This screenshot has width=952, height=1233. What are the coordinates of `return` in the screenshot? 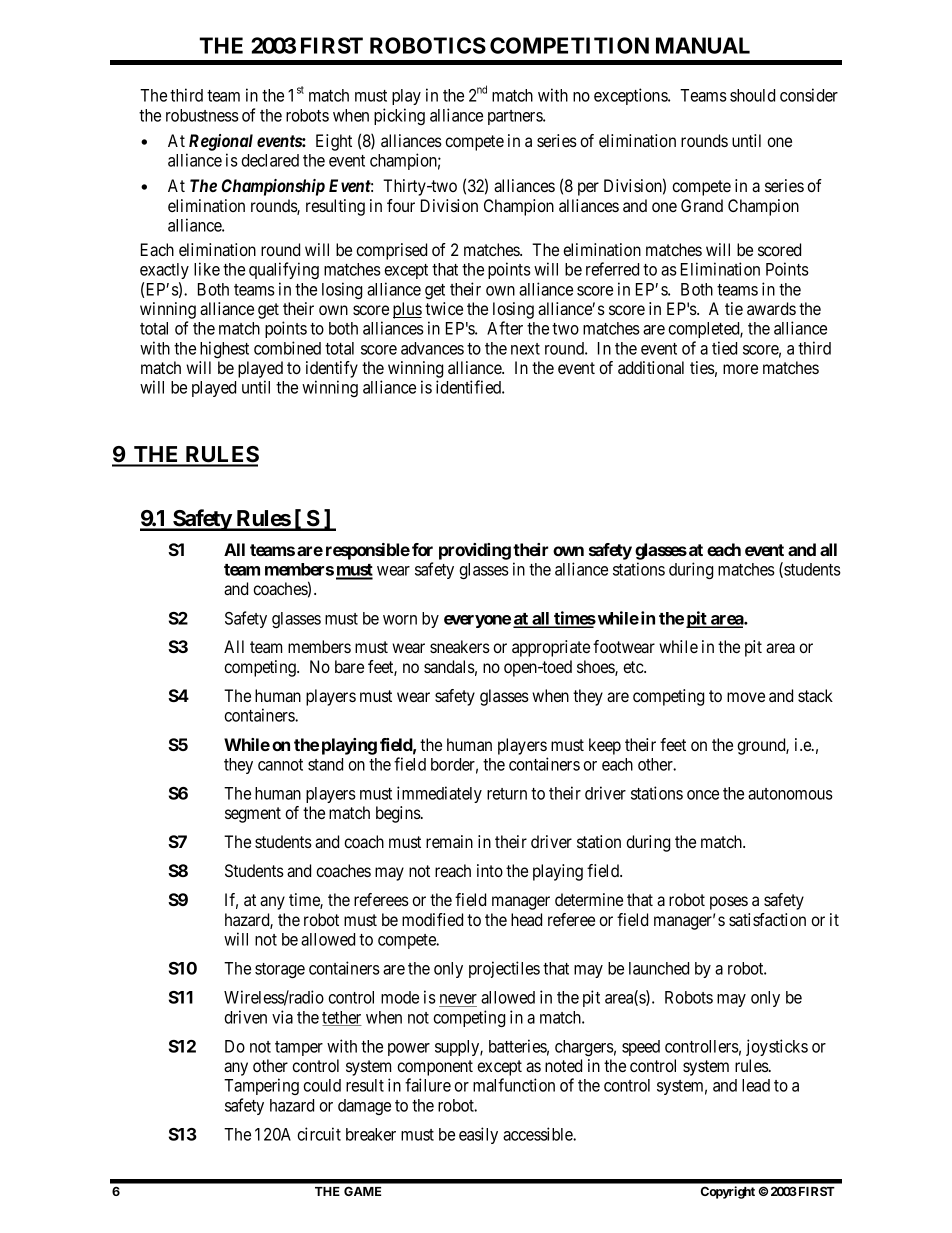 It's located at (507, 794).
